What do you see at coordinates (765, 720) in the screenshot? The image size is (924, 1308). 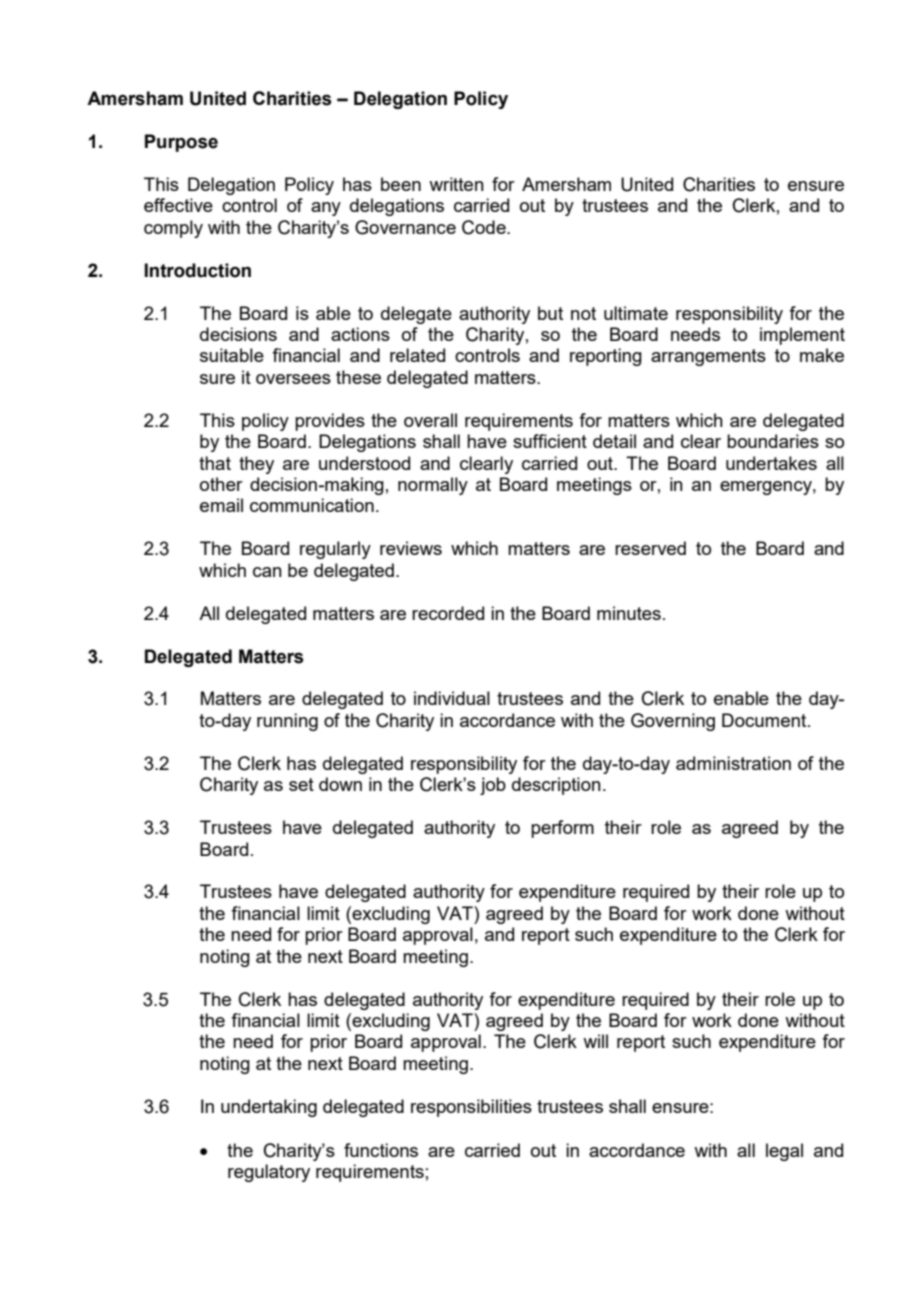 I see `Document` at bounding box center [765, 720].
